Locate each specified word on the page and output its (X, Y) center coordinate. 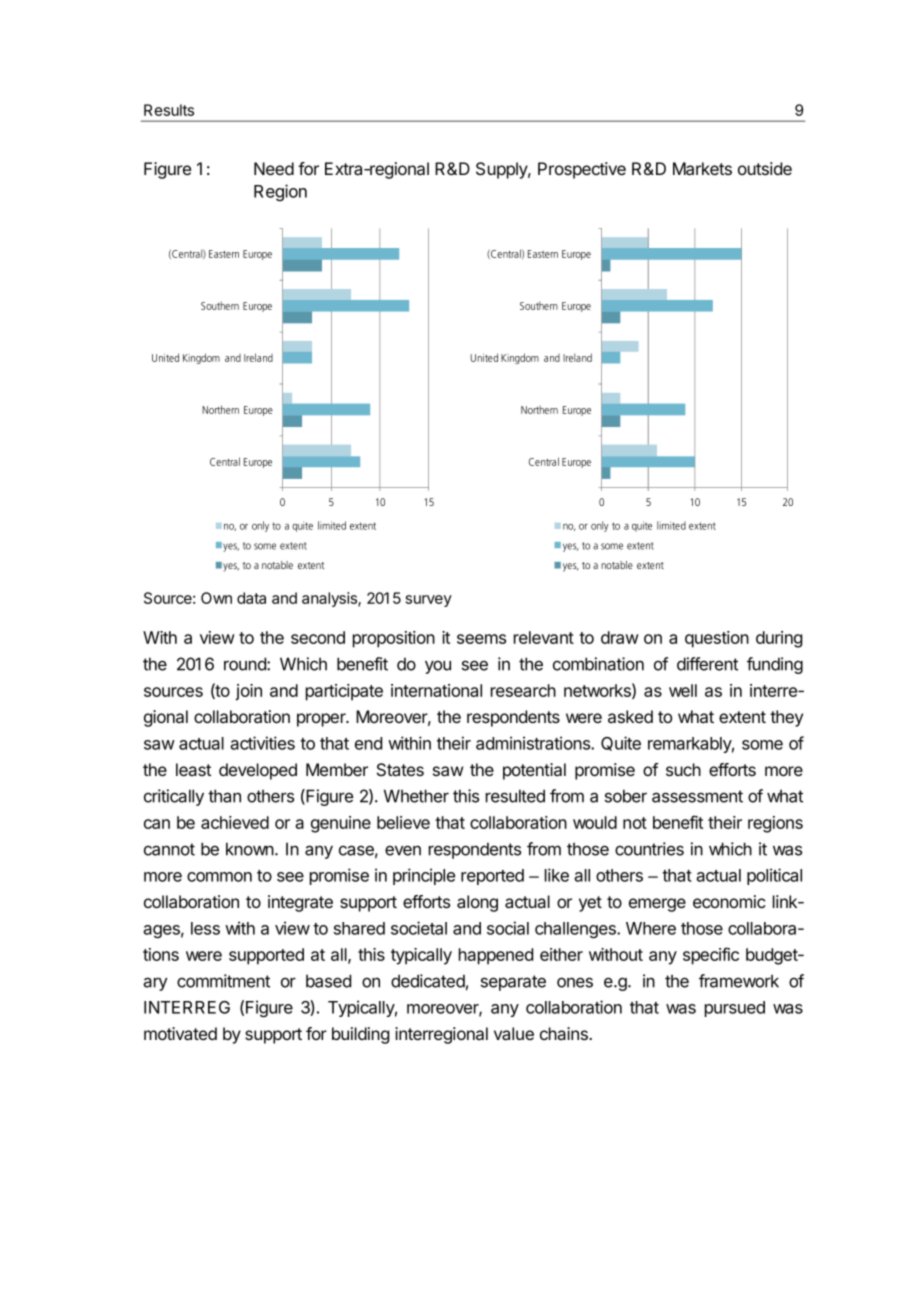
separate (513, 983)
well (683, 690)
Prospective (582, 170)
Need (274, 168)
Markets (702, 169)
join (248, 692)
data (251, 598)
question (717, 639)
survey (429, 601)
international (436, 690)
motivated (180, 1034)
